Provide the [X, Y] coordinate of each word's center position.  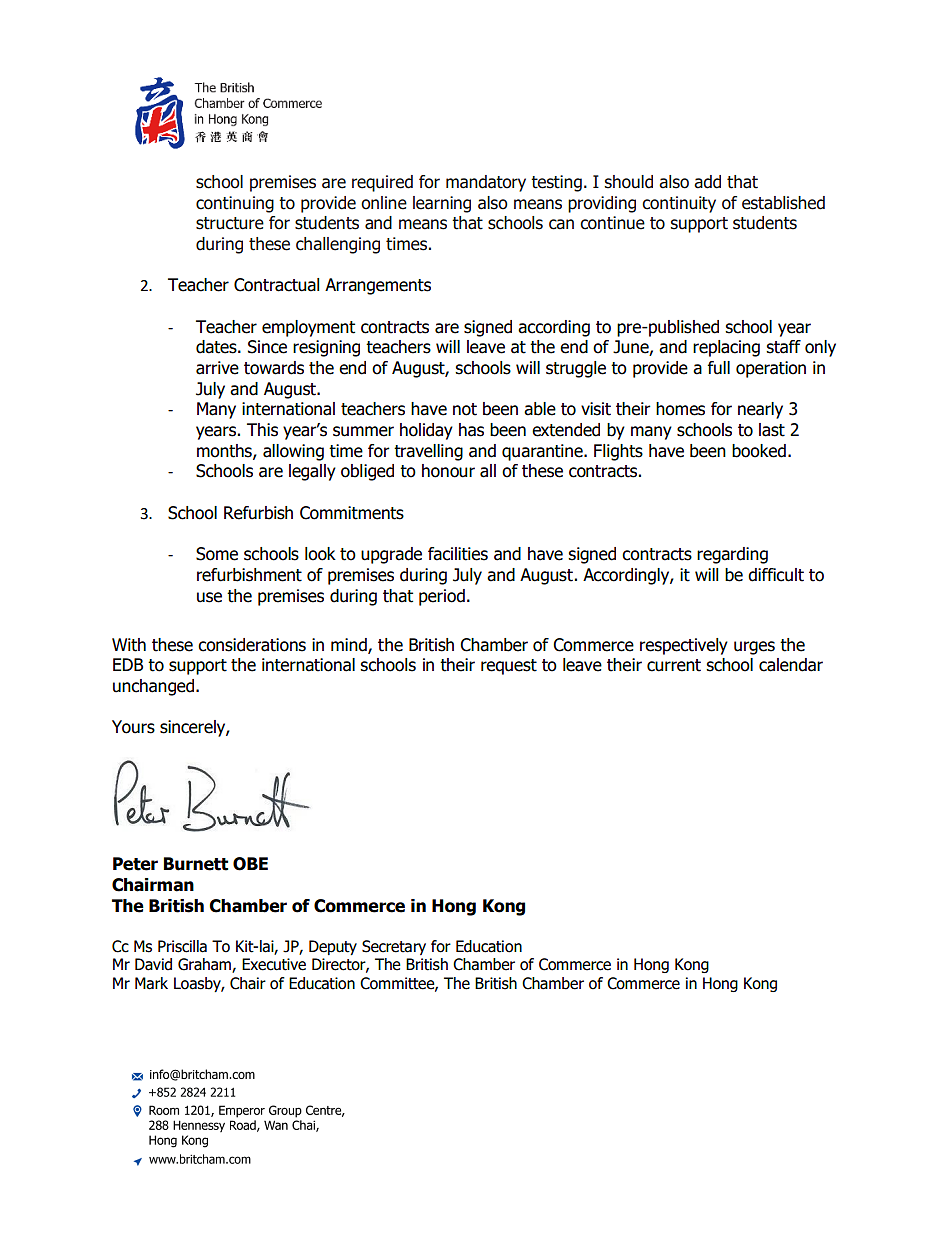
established [783, 203]
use [209, 597]
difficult [776, 575]
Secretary [394, 947]
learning [442, 204]
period [442, 597]
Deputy [333, 947]
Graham [205, 965]
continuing [235, 204]
